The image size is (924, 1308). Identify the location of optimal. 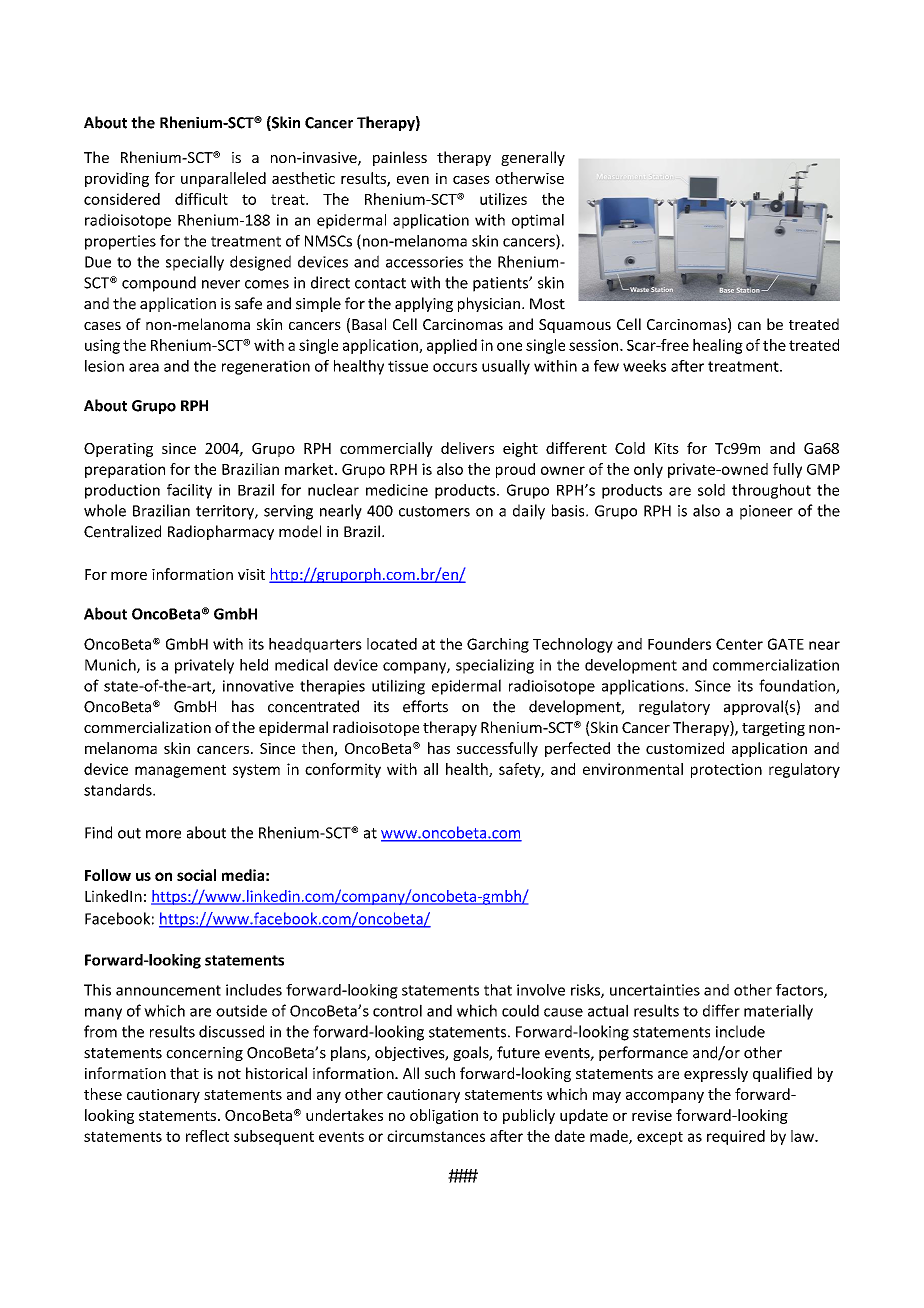
(538, 221).
